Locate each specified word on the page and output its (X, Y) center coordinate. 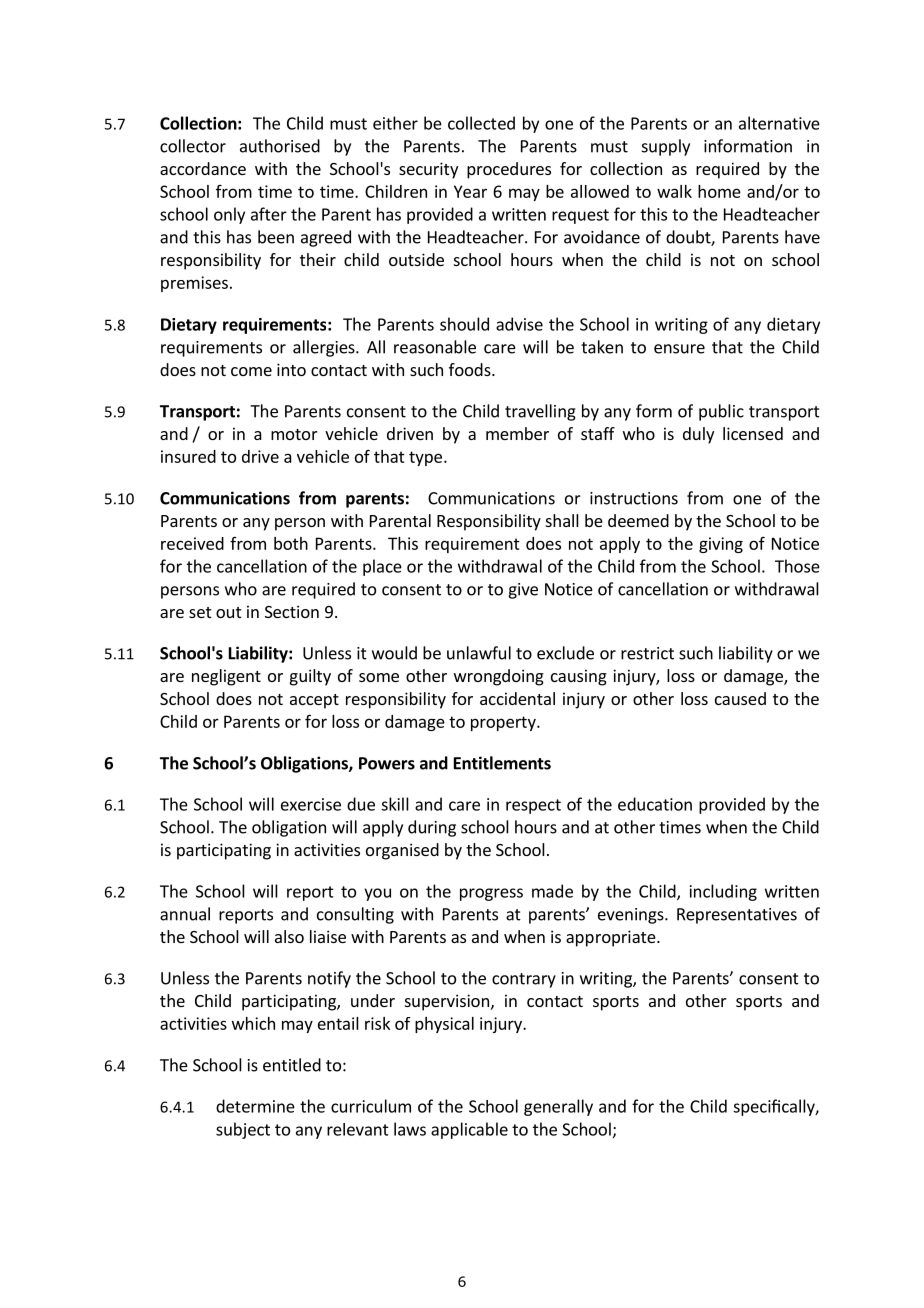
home (719, 191)
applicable (469, 1130)
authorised (280, 146)
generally (558, 1107)
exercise (311, 804)
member (517, 433)
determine (255, 1106)
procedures (509, 170)
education (655, 804)
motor (294, 434)
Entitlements (502, 763)
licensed (753, 433)
